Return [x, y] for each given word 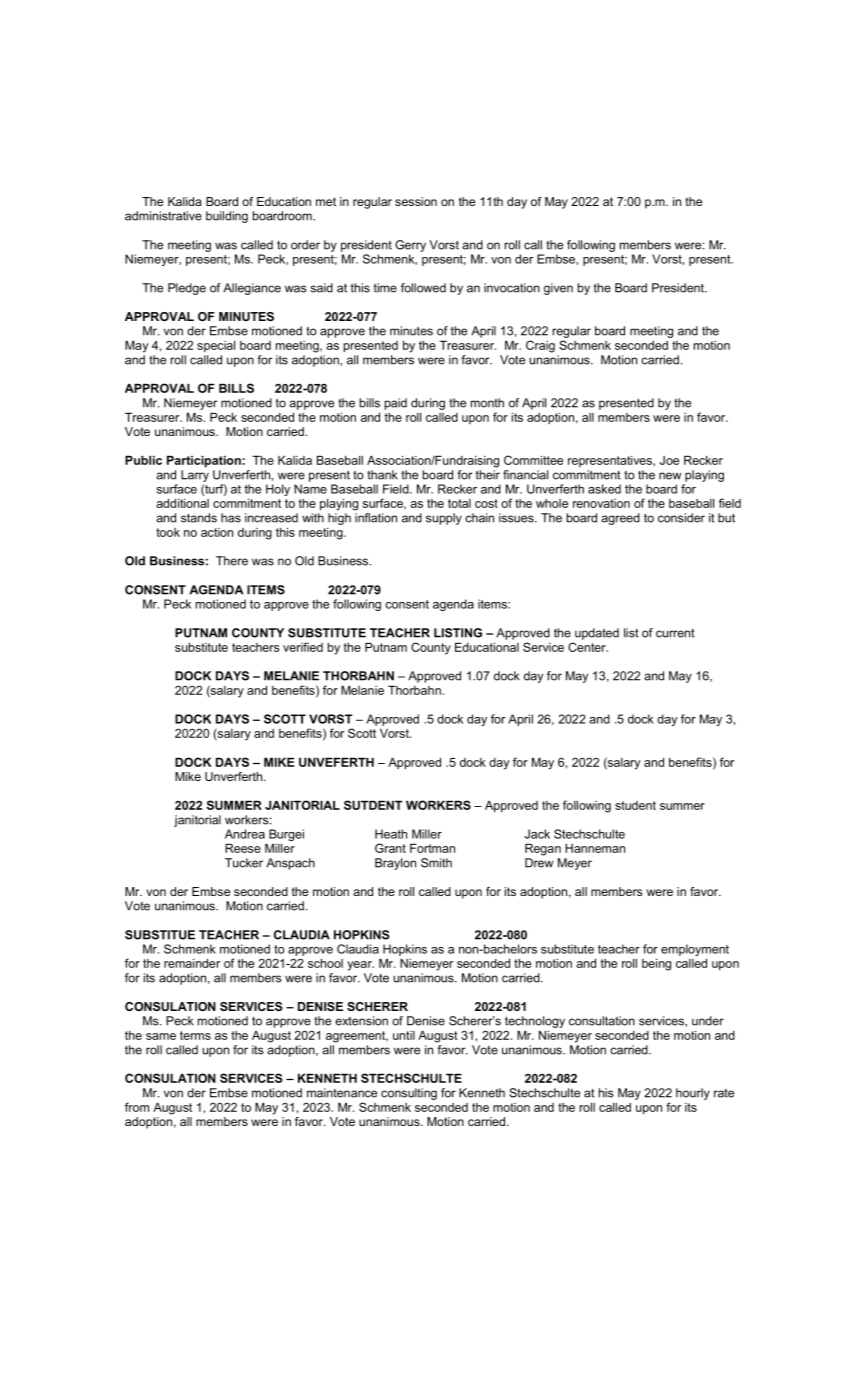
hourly [693, 1094]
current [675, 633]
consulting [409, 1094]
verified [303, 647]
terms [195, 1035]
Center [588, 647]
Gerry [410, 246]
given [558, 289]
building [227, 217]
